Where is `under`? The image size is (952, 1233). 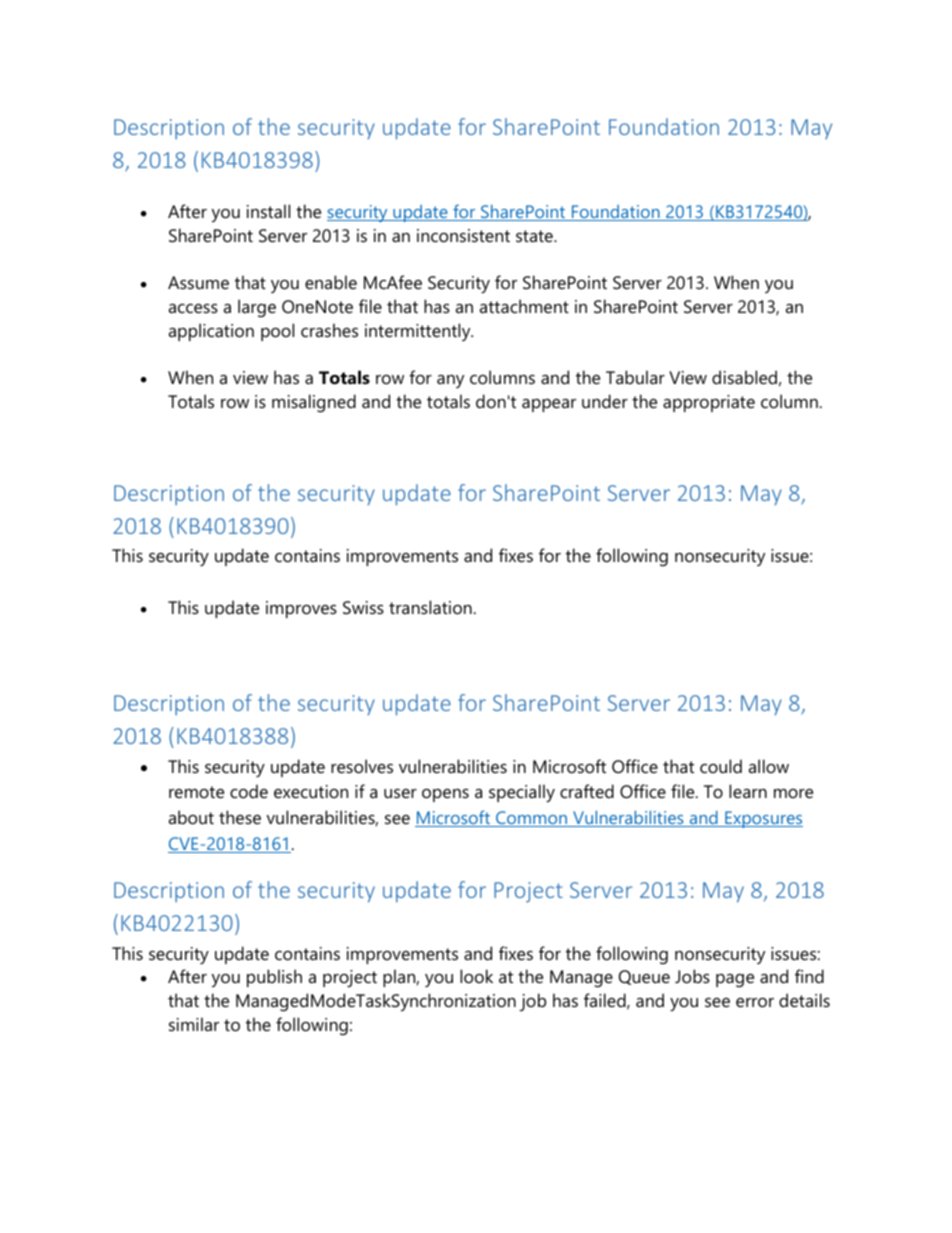 under is located at coordinates (605, 401).
